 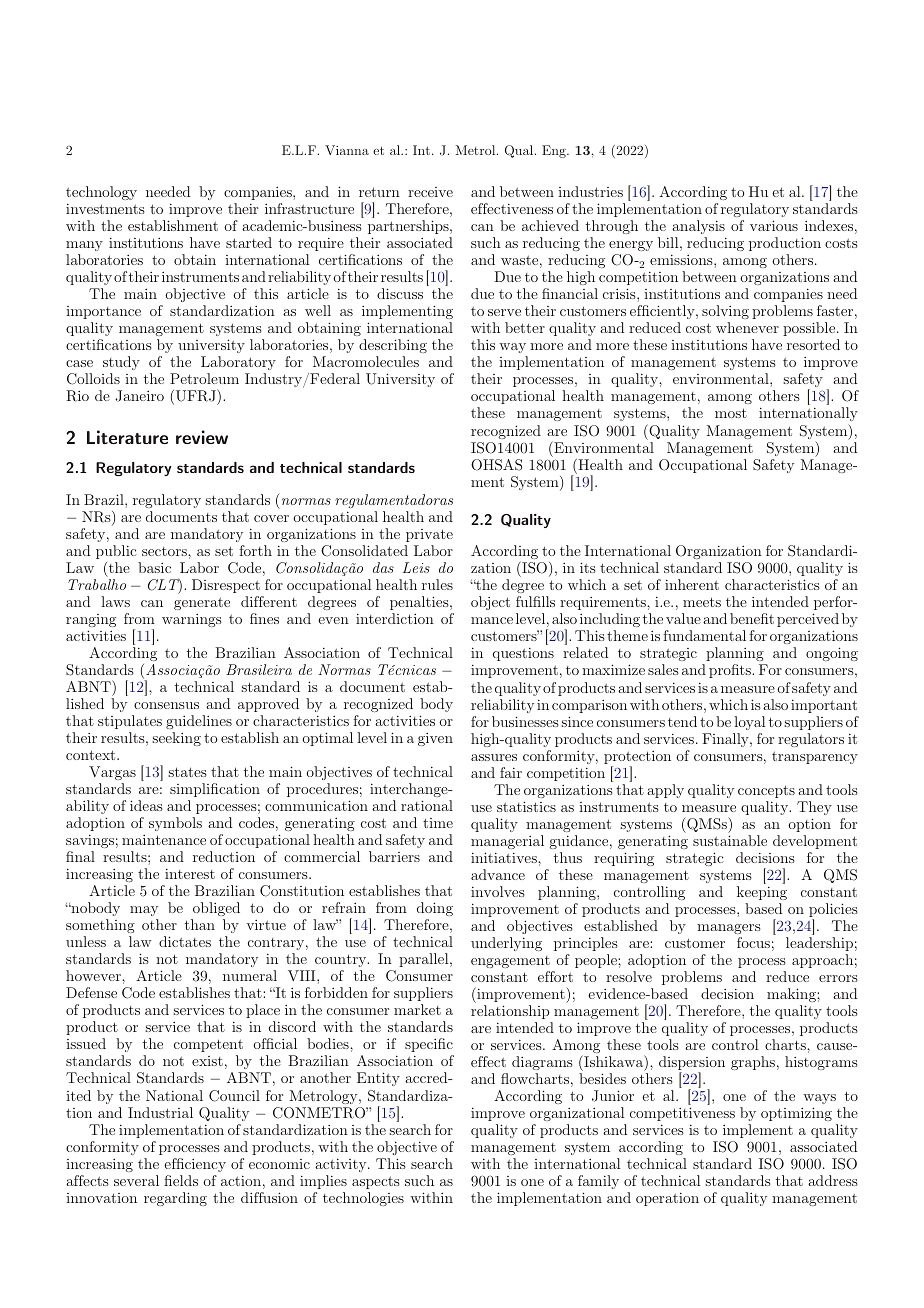 I want to click on loyal, so click(x=749, y=723).
